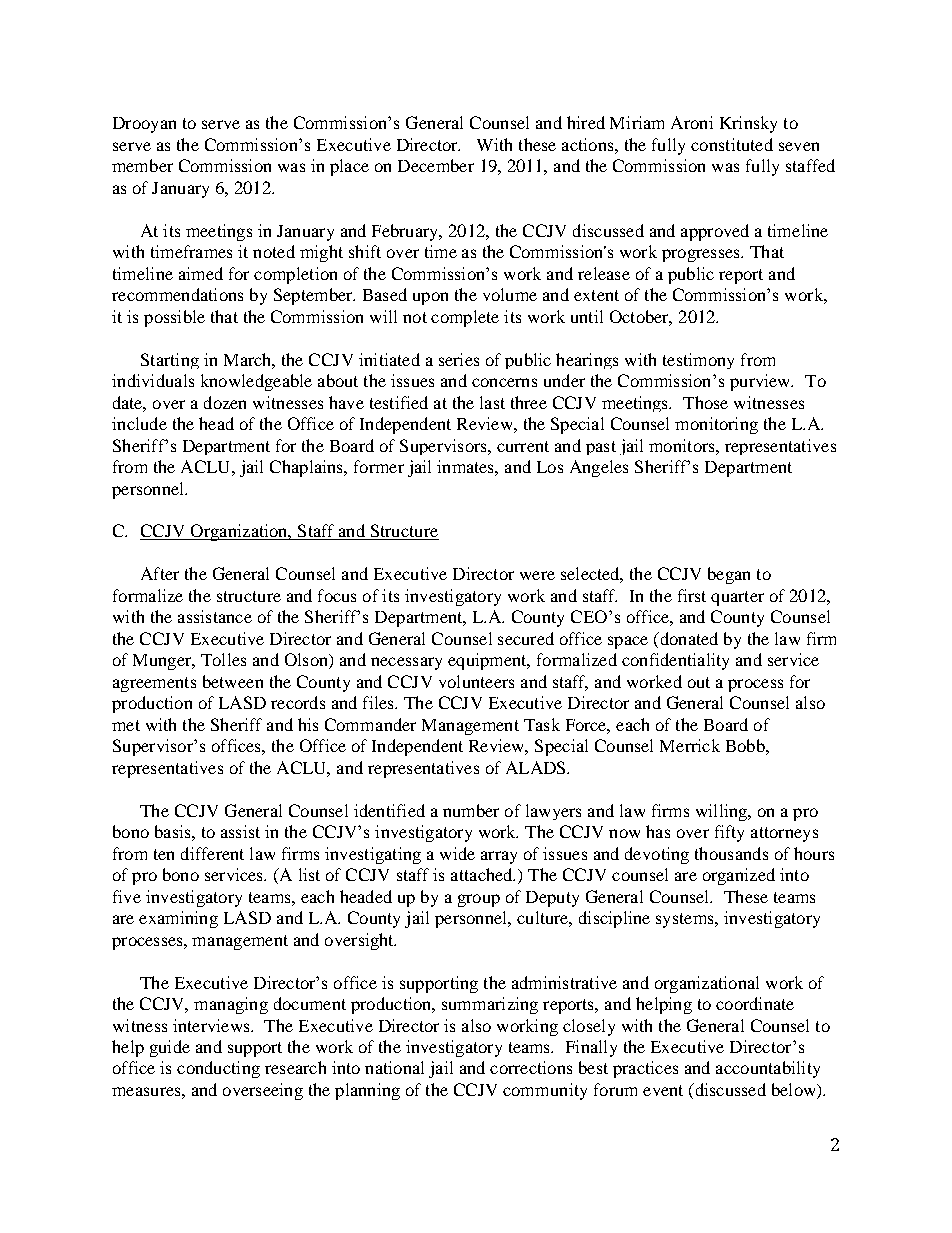 This document has height=1233, width=952. I want to click on met, so click(126, 725).
